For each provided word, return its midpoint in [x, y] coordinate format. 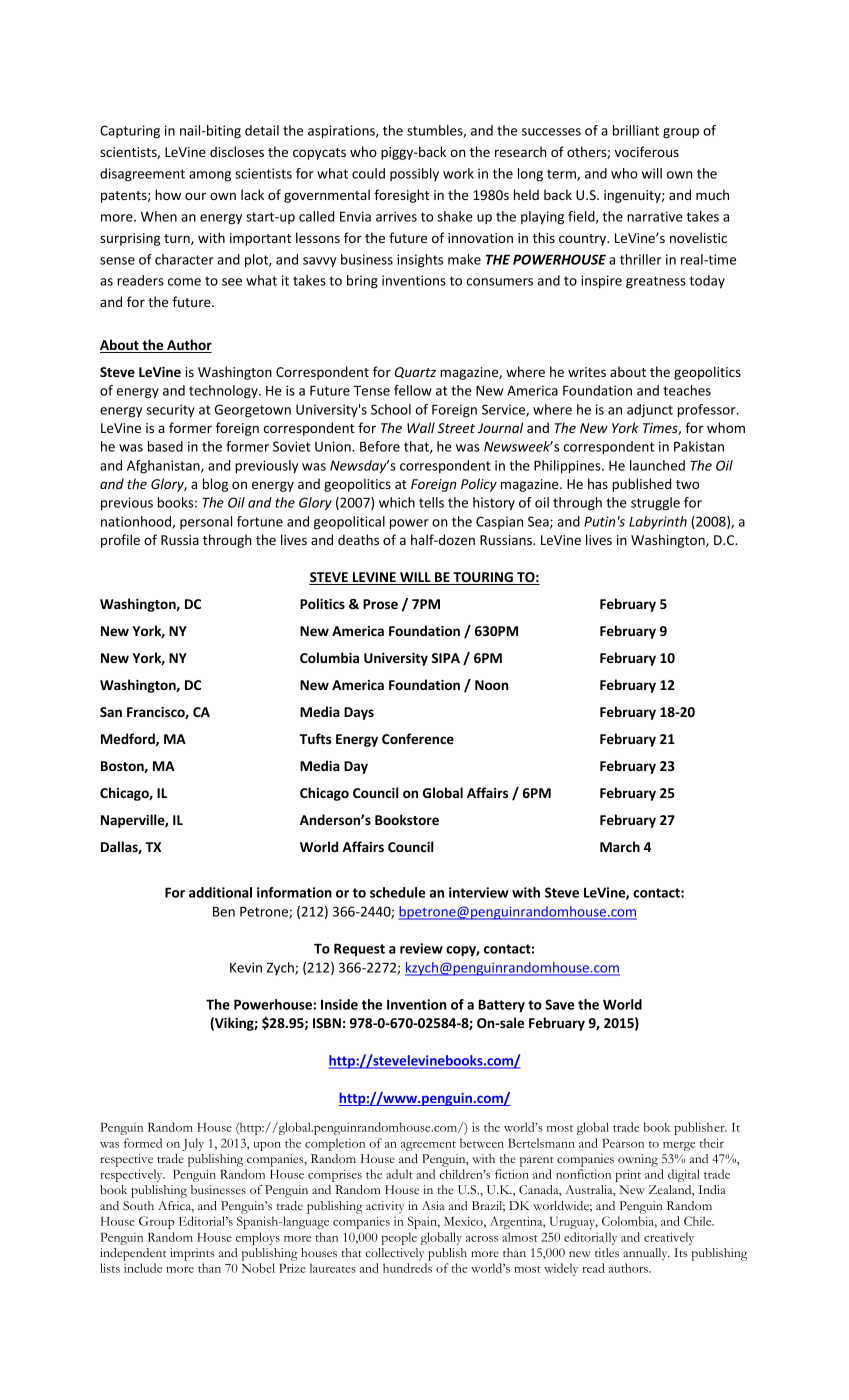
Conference [418, 738]
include [143, 1268]
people [399, 1238]
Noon [491, 685]
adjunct [650, 411]
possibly [414, 174]
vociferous [647, 151]
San [111, 712]
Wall [421, 427]
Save [560, 1004]
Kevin [246, 967]
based [165, 446]
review [421, 948]
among [210, 176]
